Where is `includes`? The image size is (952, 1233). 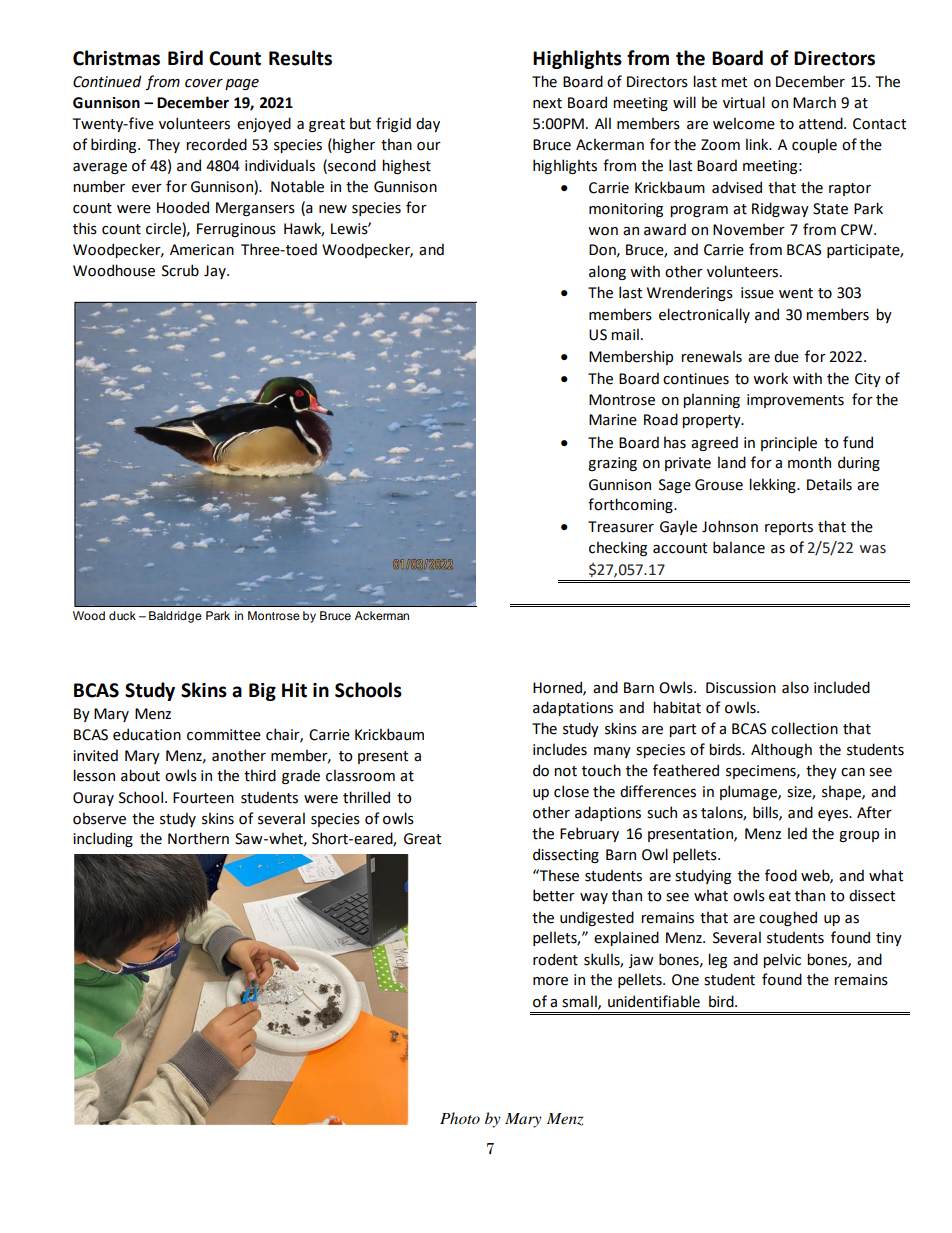
includes is located at coordinates (560, 749).
